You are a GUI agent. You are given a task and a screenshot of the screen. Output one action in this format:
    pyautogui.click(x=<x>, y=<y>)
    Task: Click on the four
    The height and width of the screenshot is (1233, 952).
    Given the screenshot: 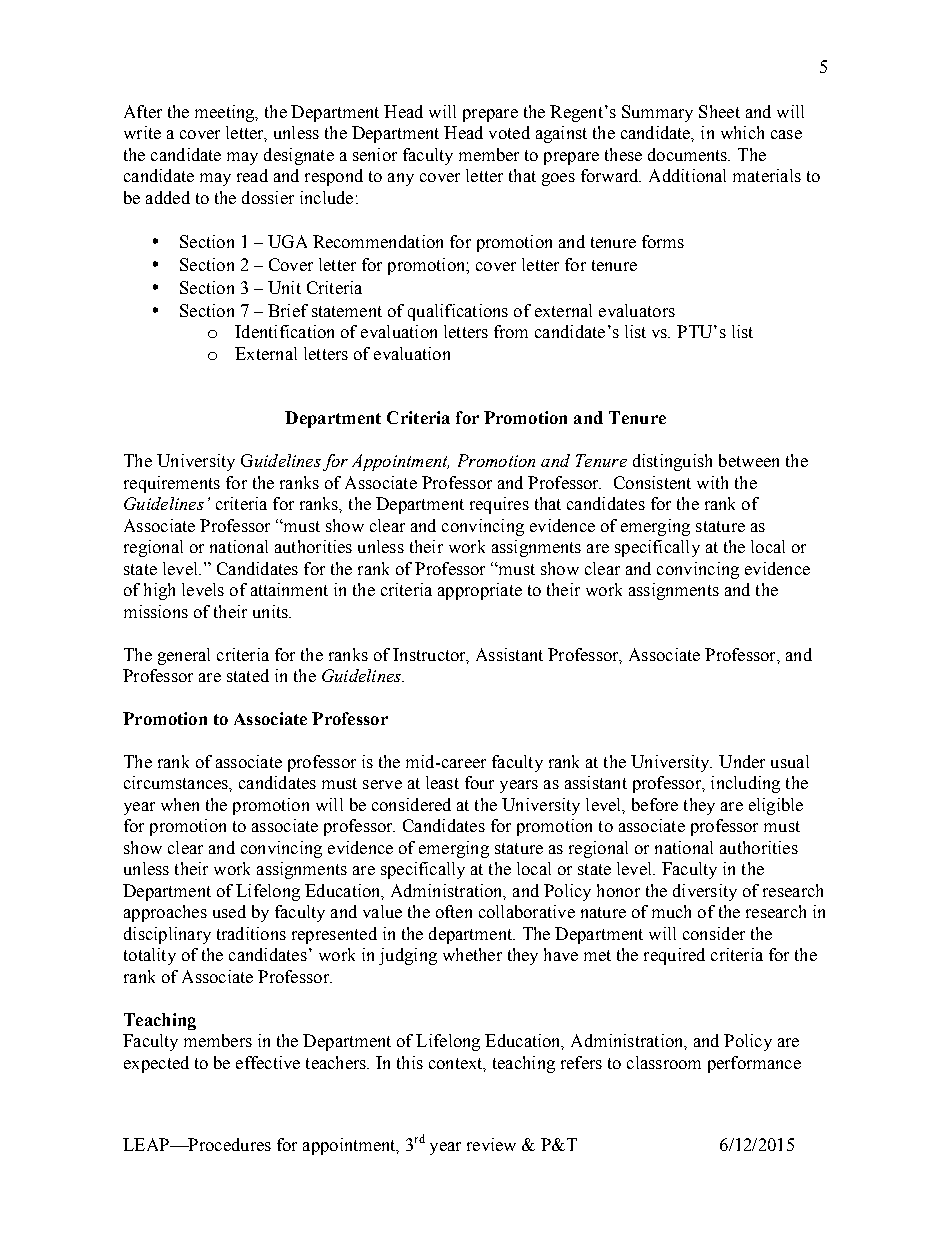 What is the action you would take?
    pyautogui.click(x=479, y=782)
